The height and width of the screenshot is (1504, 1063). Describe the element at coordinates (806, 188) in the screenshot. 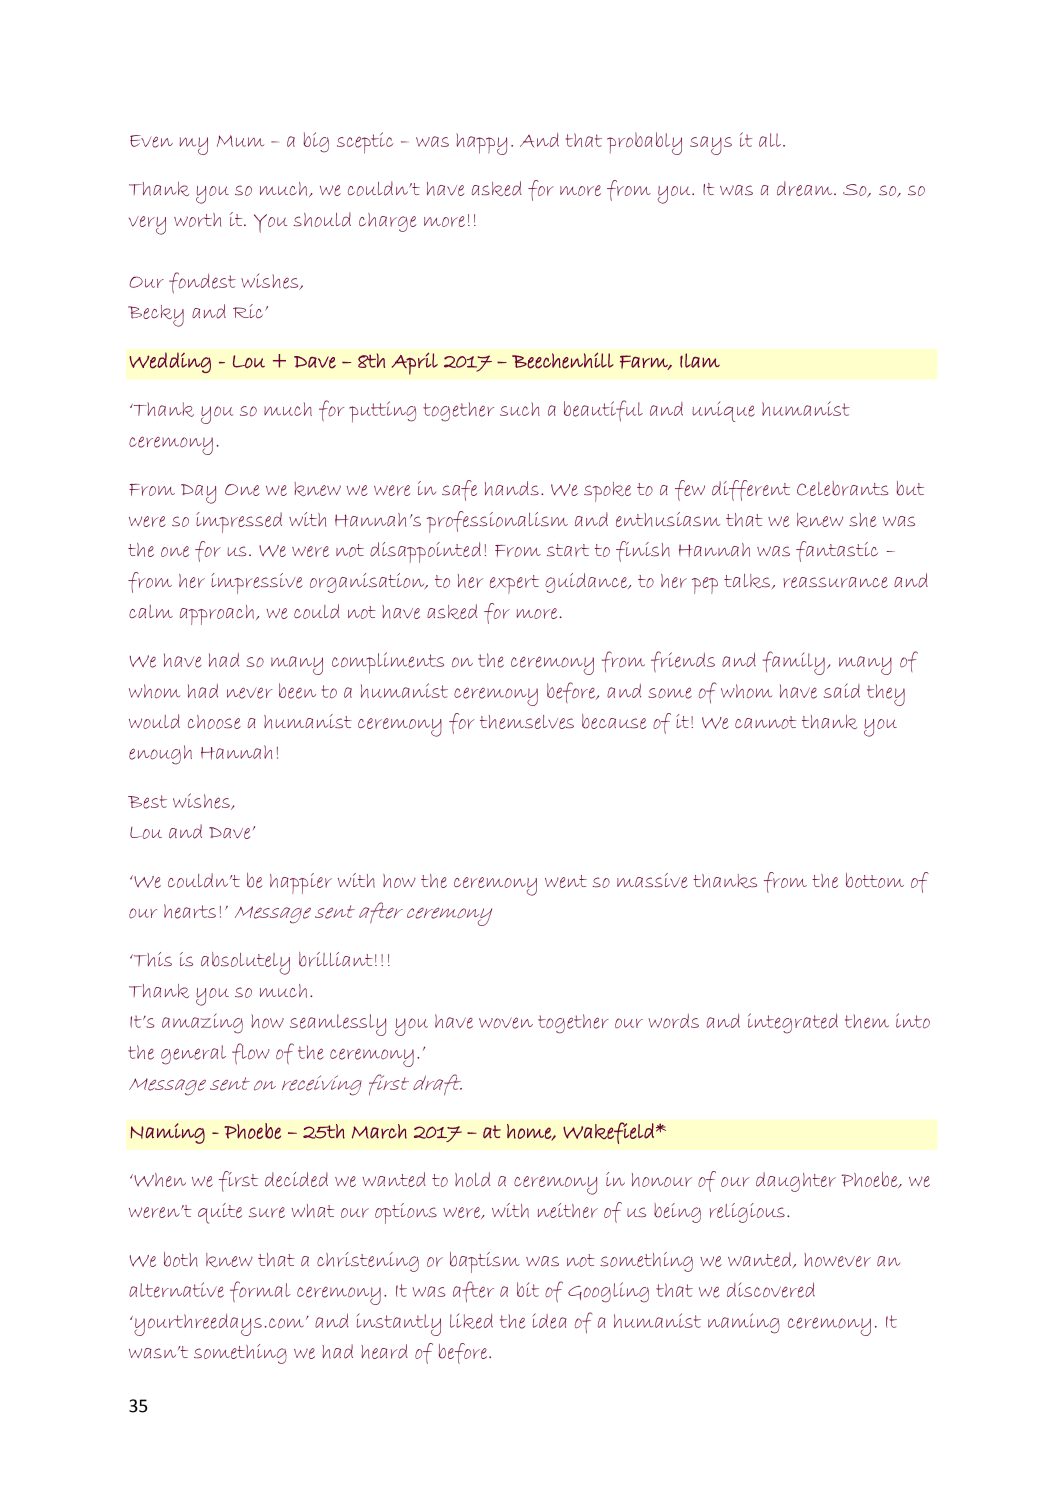

I see `dream` at that location.
